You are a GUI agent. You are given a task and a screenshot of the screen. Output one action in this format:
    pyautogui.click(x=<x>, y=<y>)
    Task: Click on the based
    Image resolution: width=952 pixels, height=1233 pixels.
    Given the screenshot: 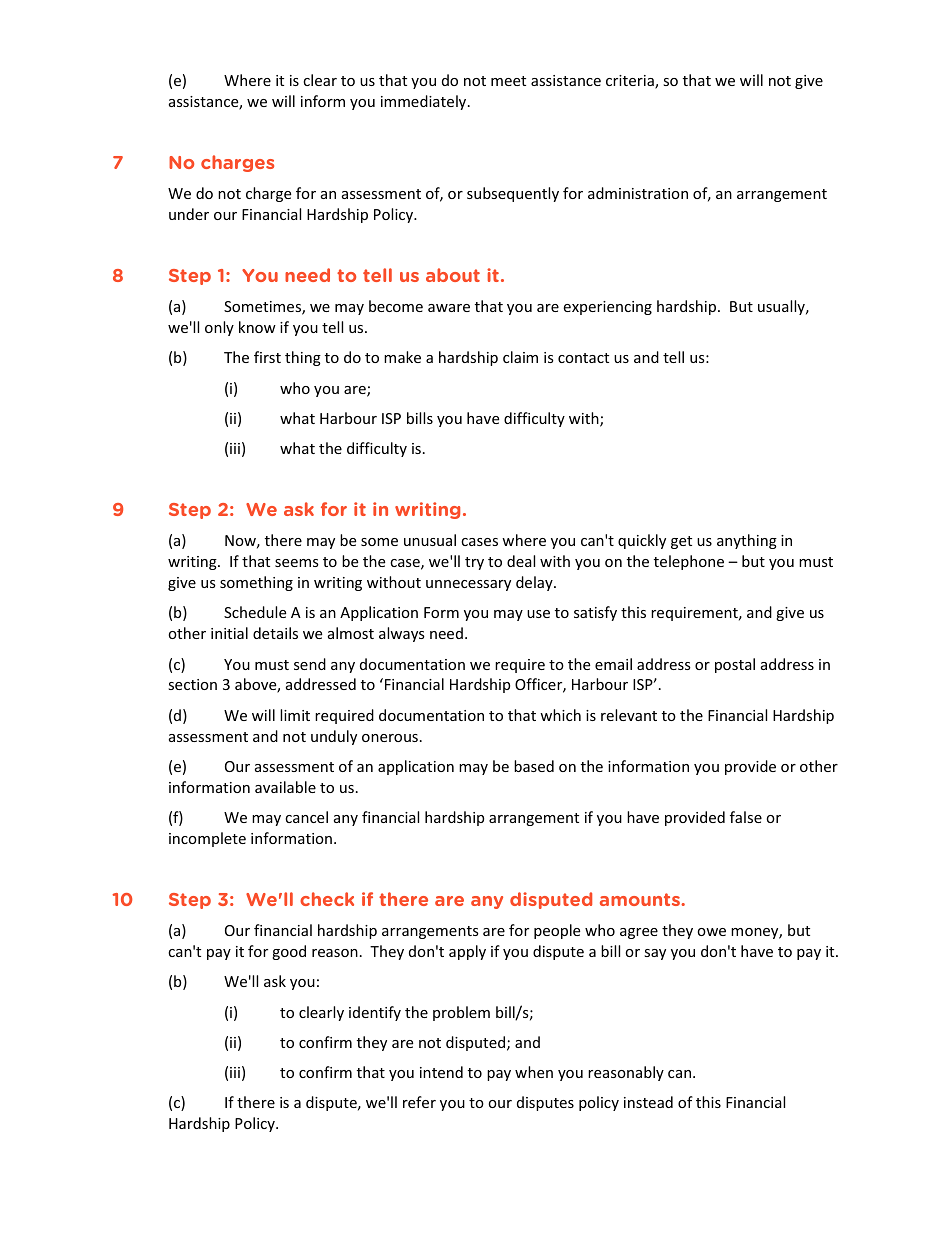 What is the action you would take?
    pyautogui.click(x=534, y=766)
